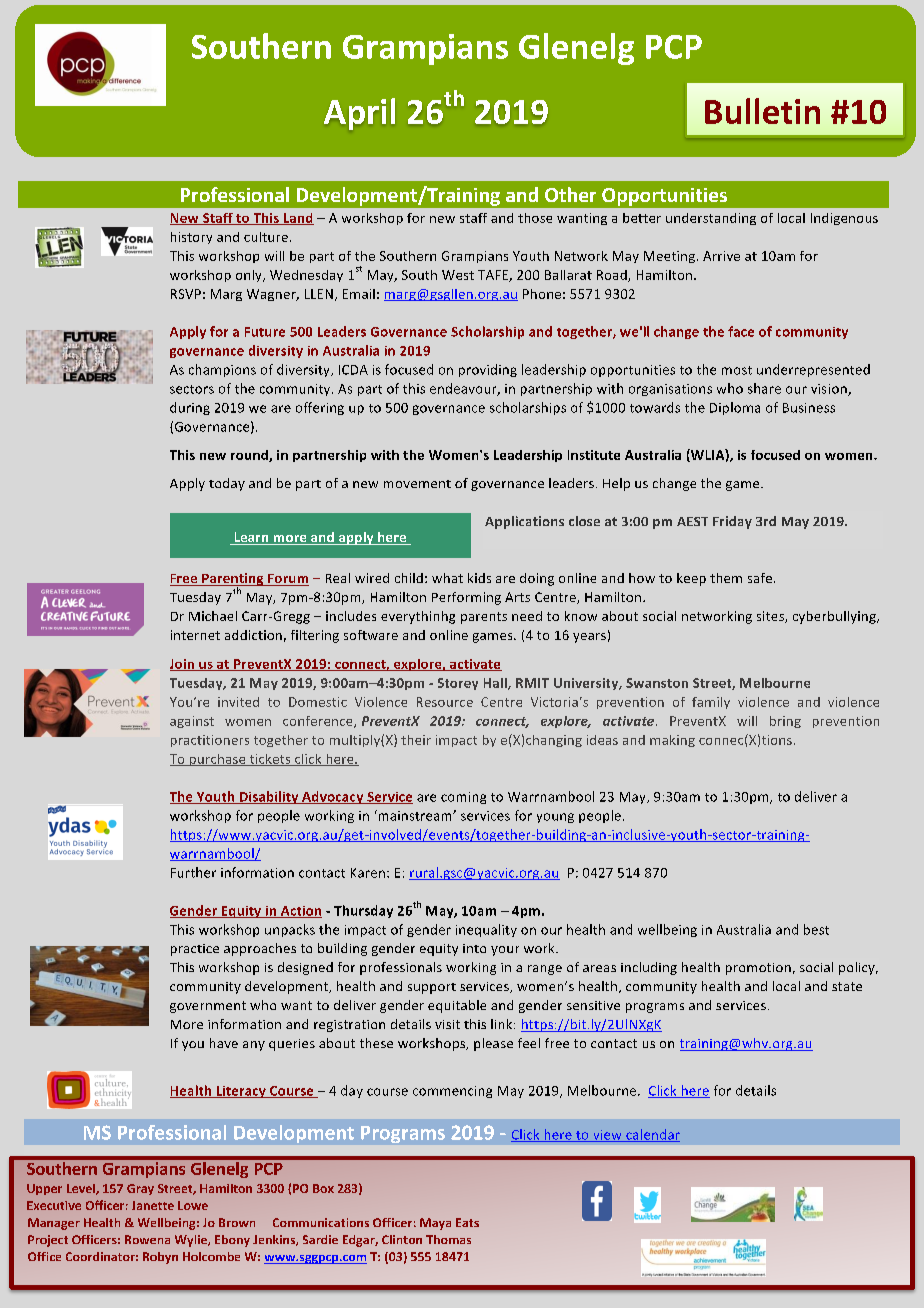 This screenshot has width=924, height=1308. What do you see at coordinates (458, 684) in the screenshot?
I see `Storey` at bounding box center [458, 684].
